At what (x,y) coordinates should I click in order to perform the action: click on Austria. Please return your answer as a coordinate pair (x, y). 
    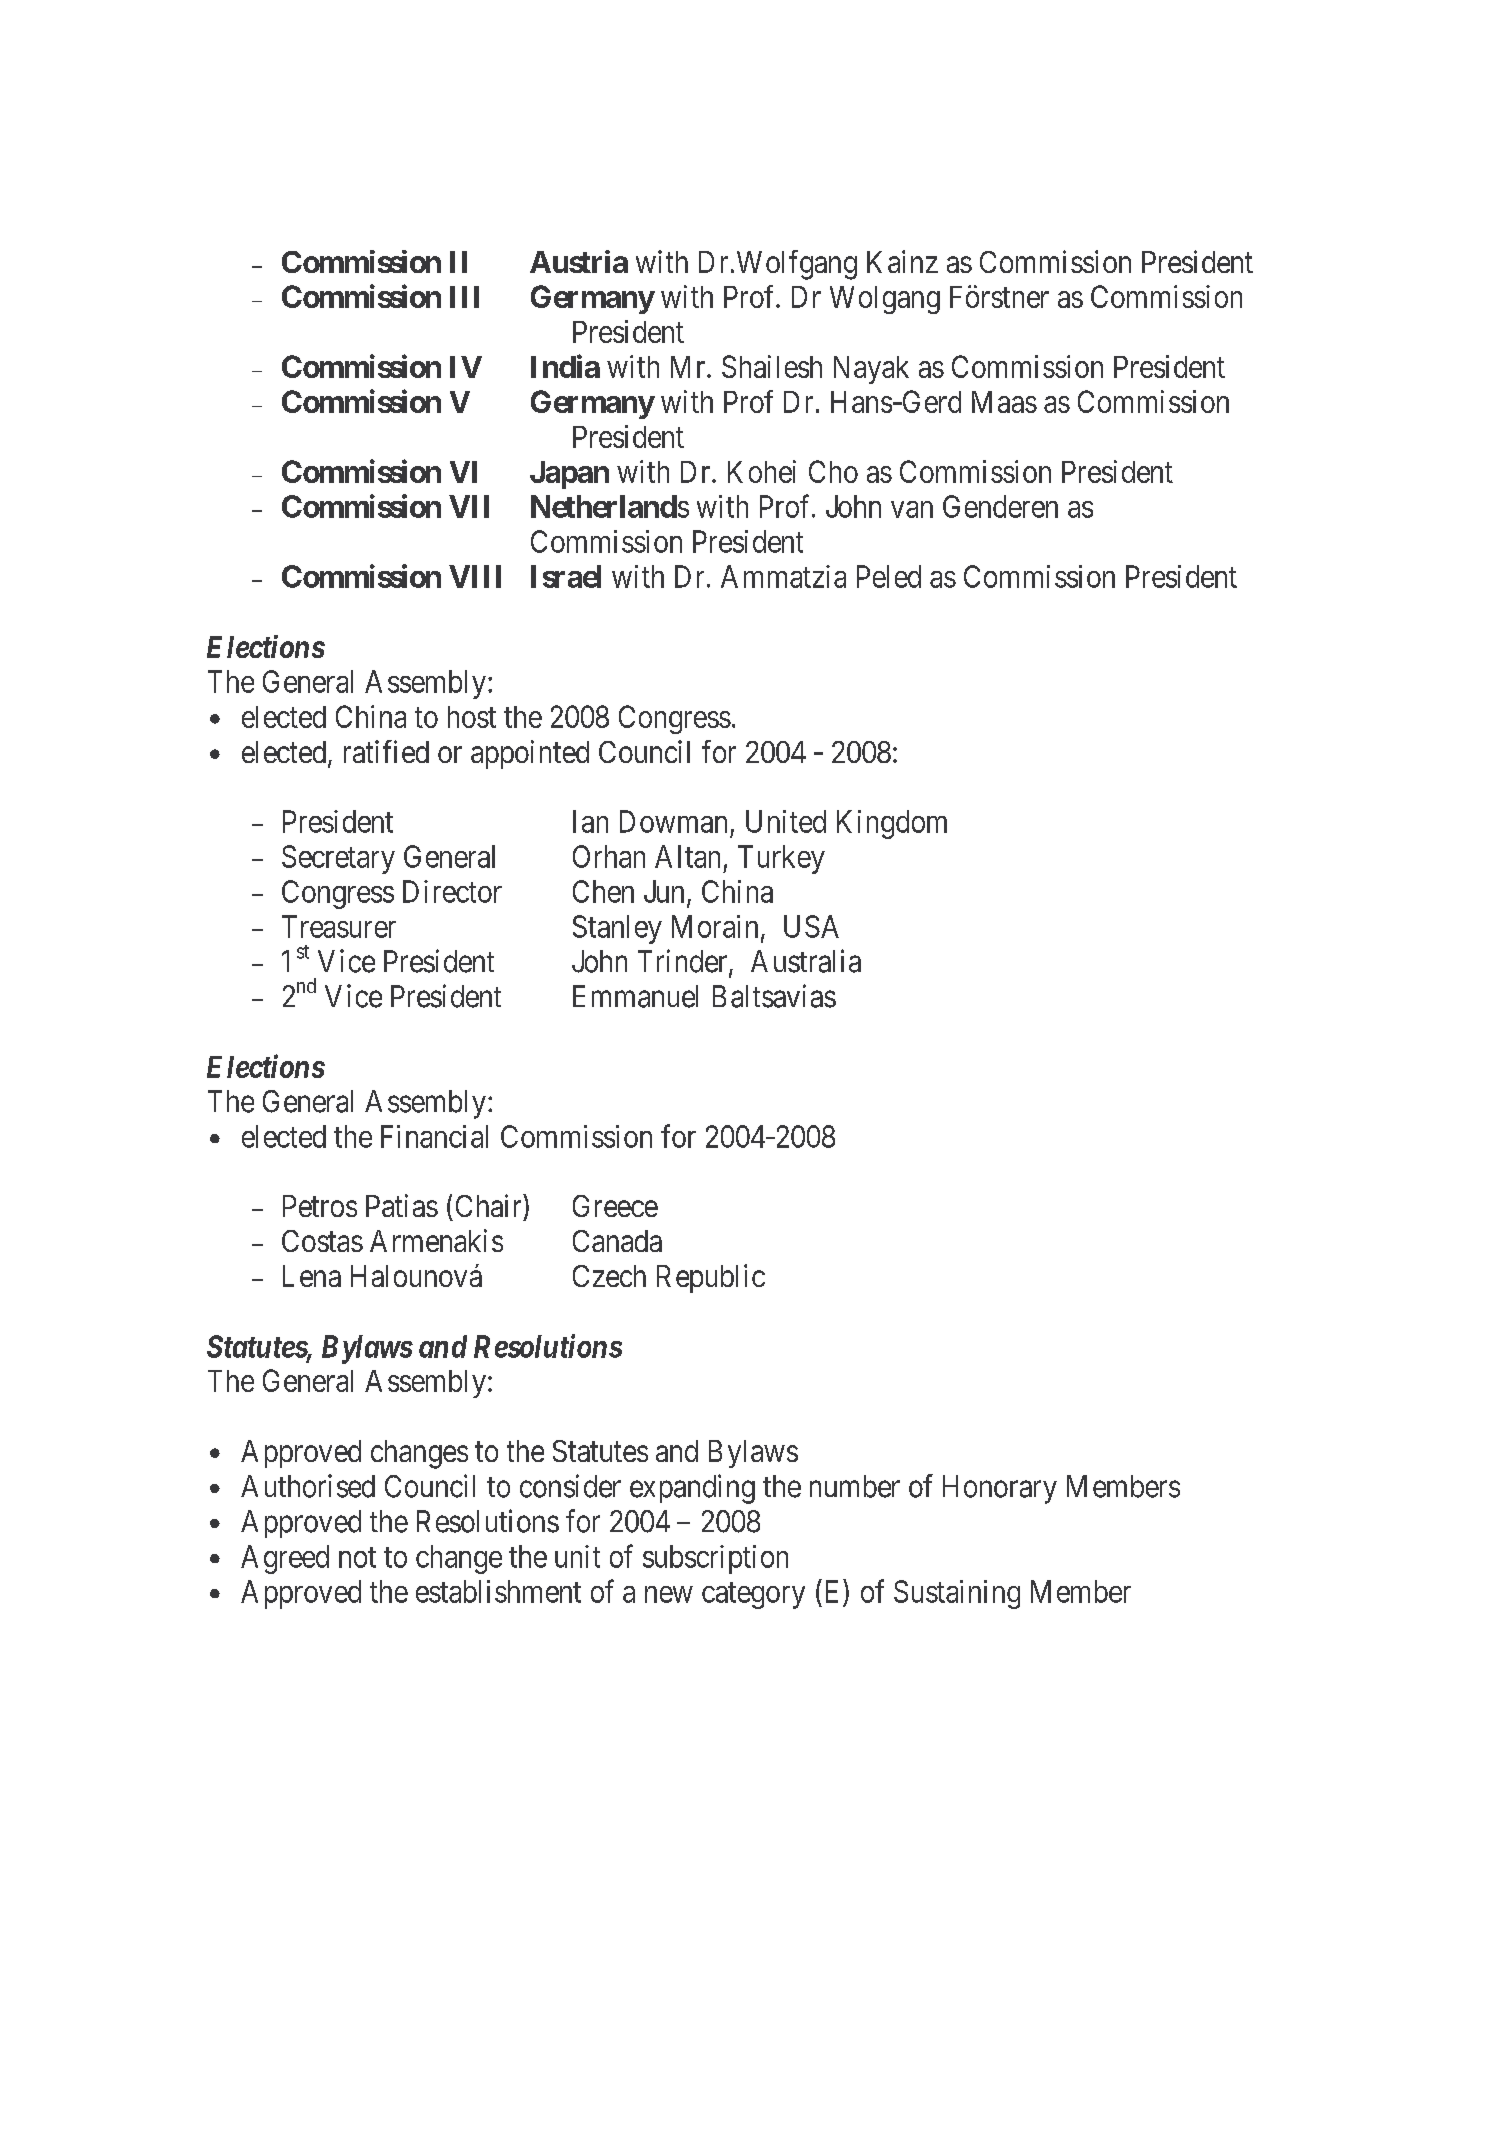
    Looking at the image, I should click on (579, 261).
